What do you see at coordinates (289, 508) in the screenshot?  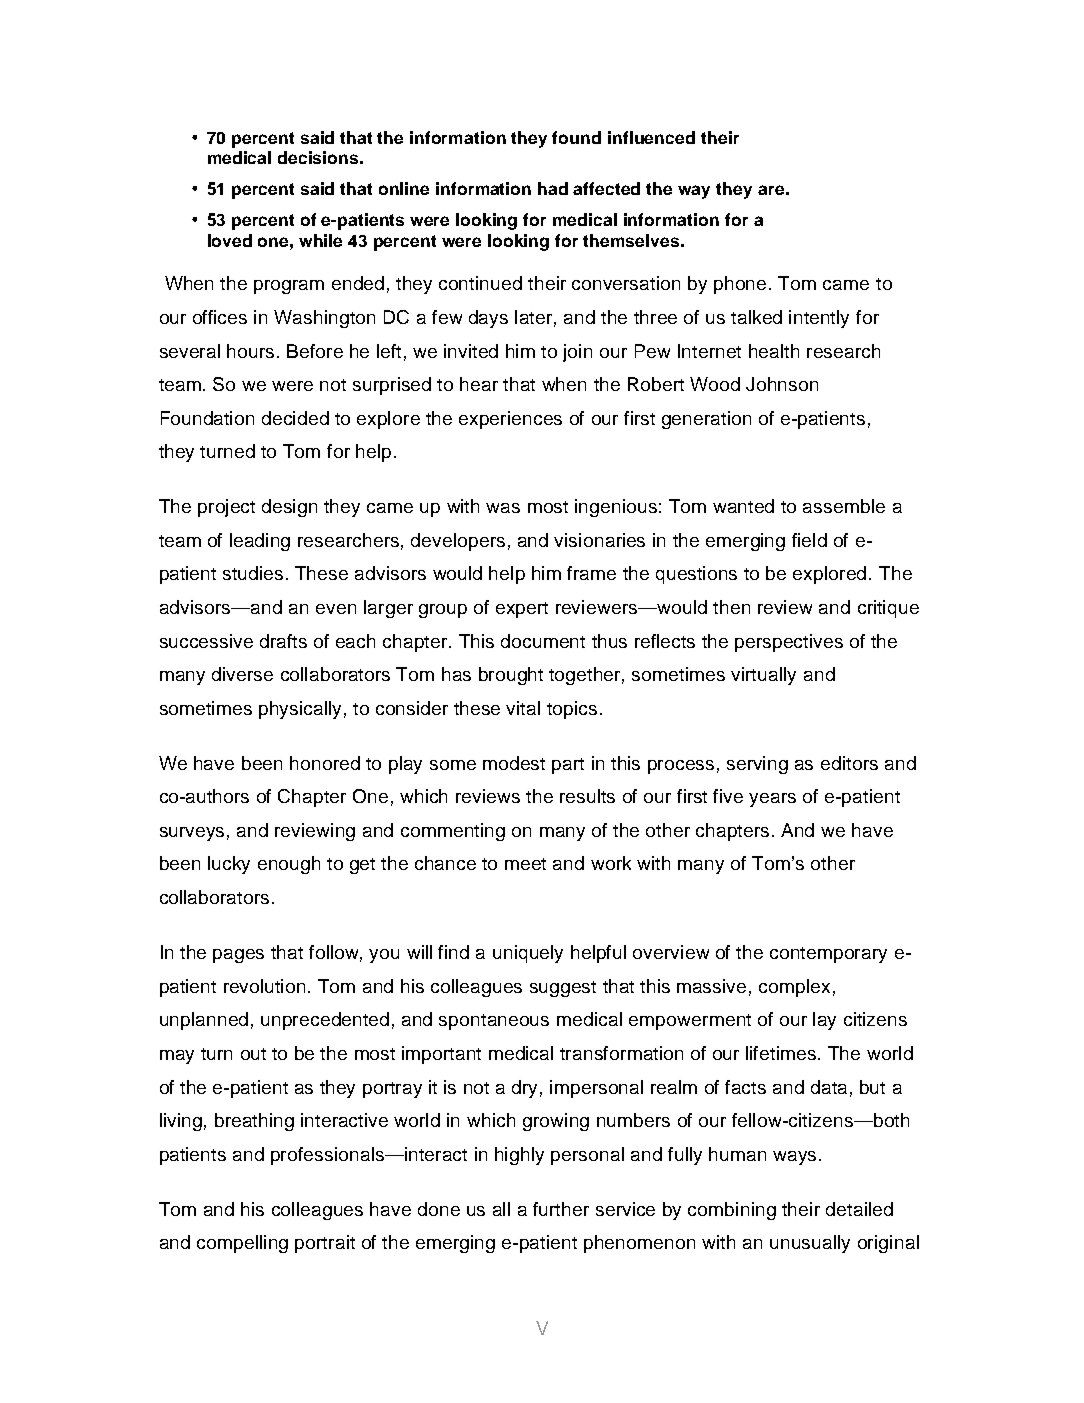 I see `design` at bounding box center [289, 508].
